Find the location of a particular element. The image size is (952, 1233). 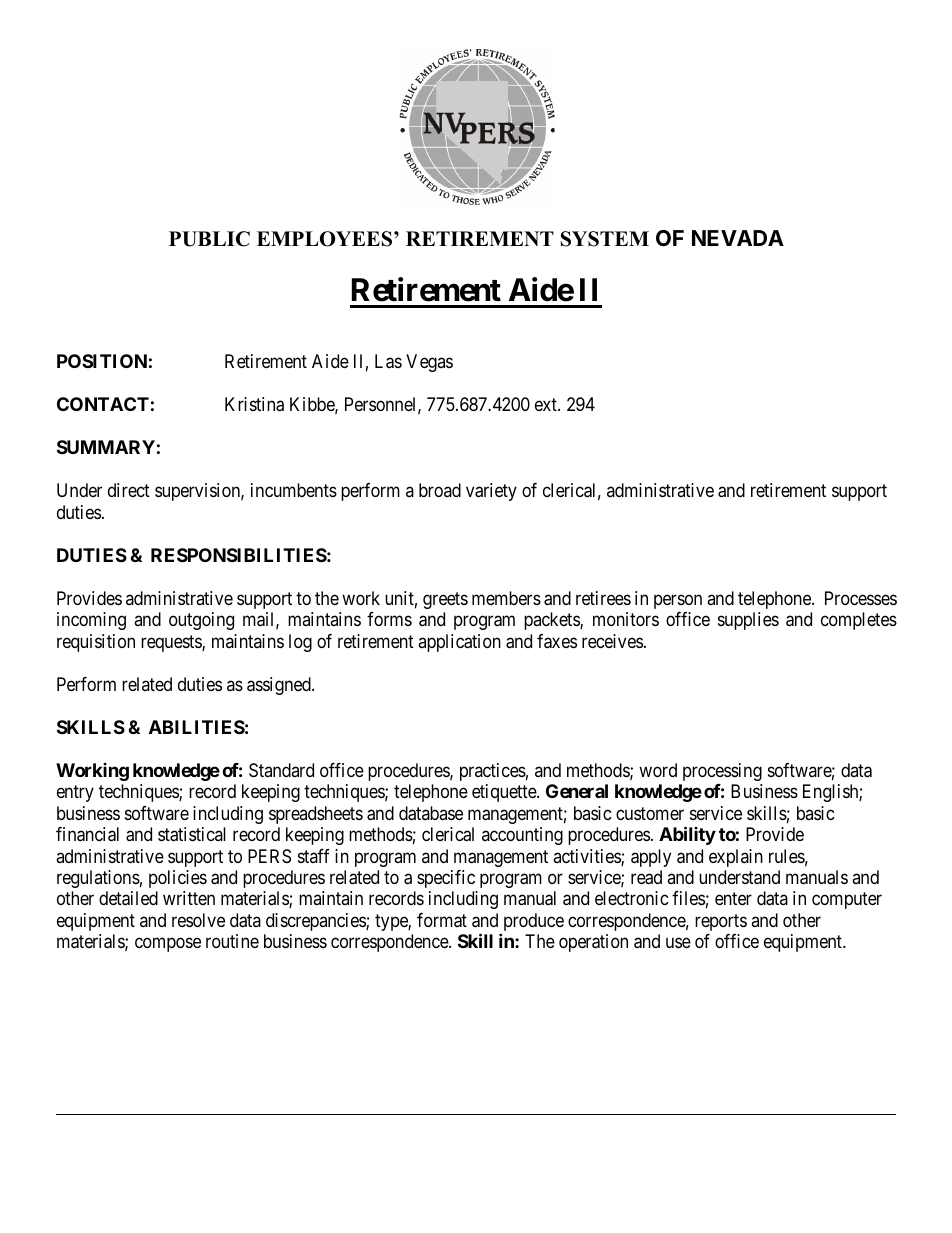

greets is located at coordinates (445, 600).
